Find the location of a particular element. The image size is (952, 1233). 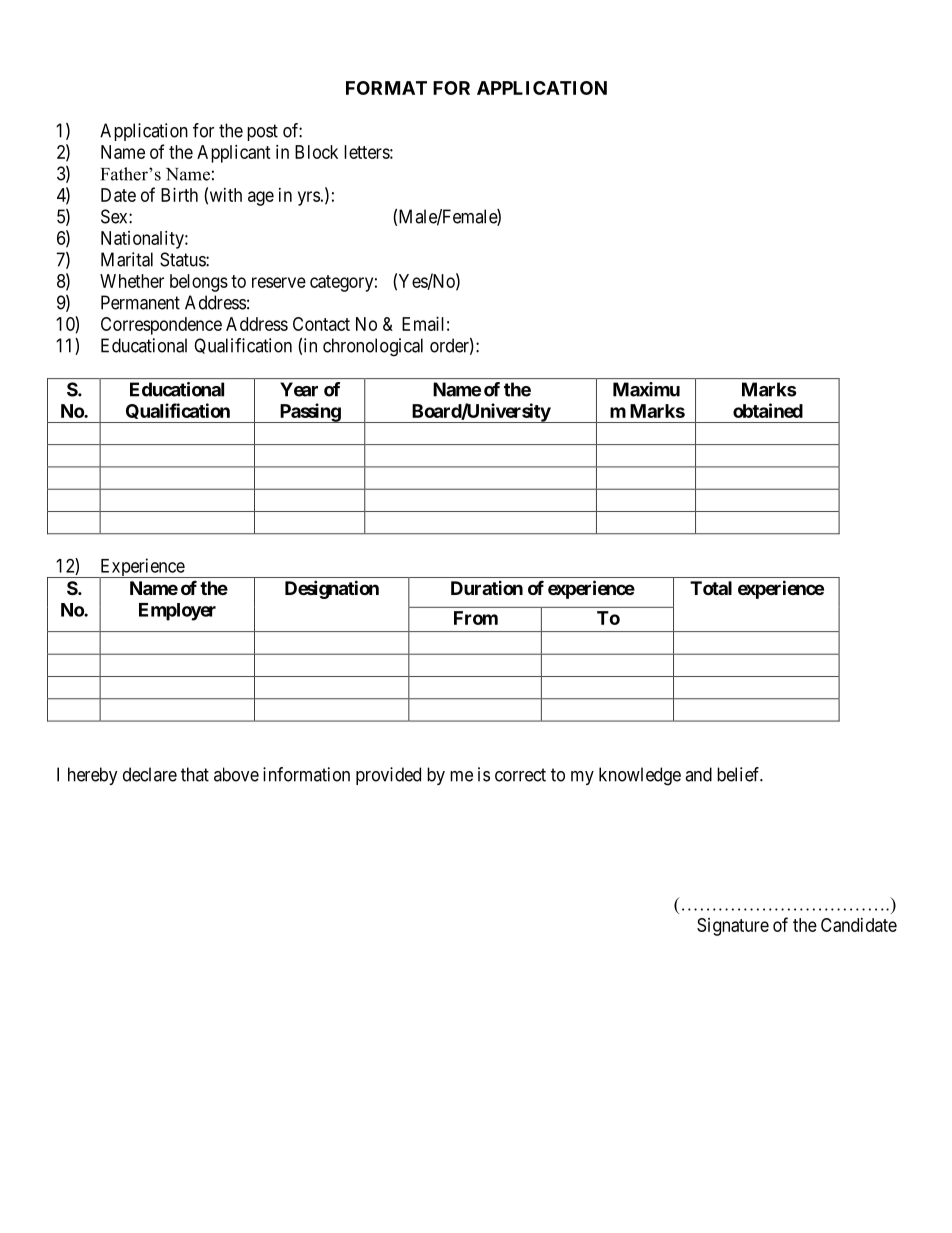

yrs is located at coordinates (309, 198).
